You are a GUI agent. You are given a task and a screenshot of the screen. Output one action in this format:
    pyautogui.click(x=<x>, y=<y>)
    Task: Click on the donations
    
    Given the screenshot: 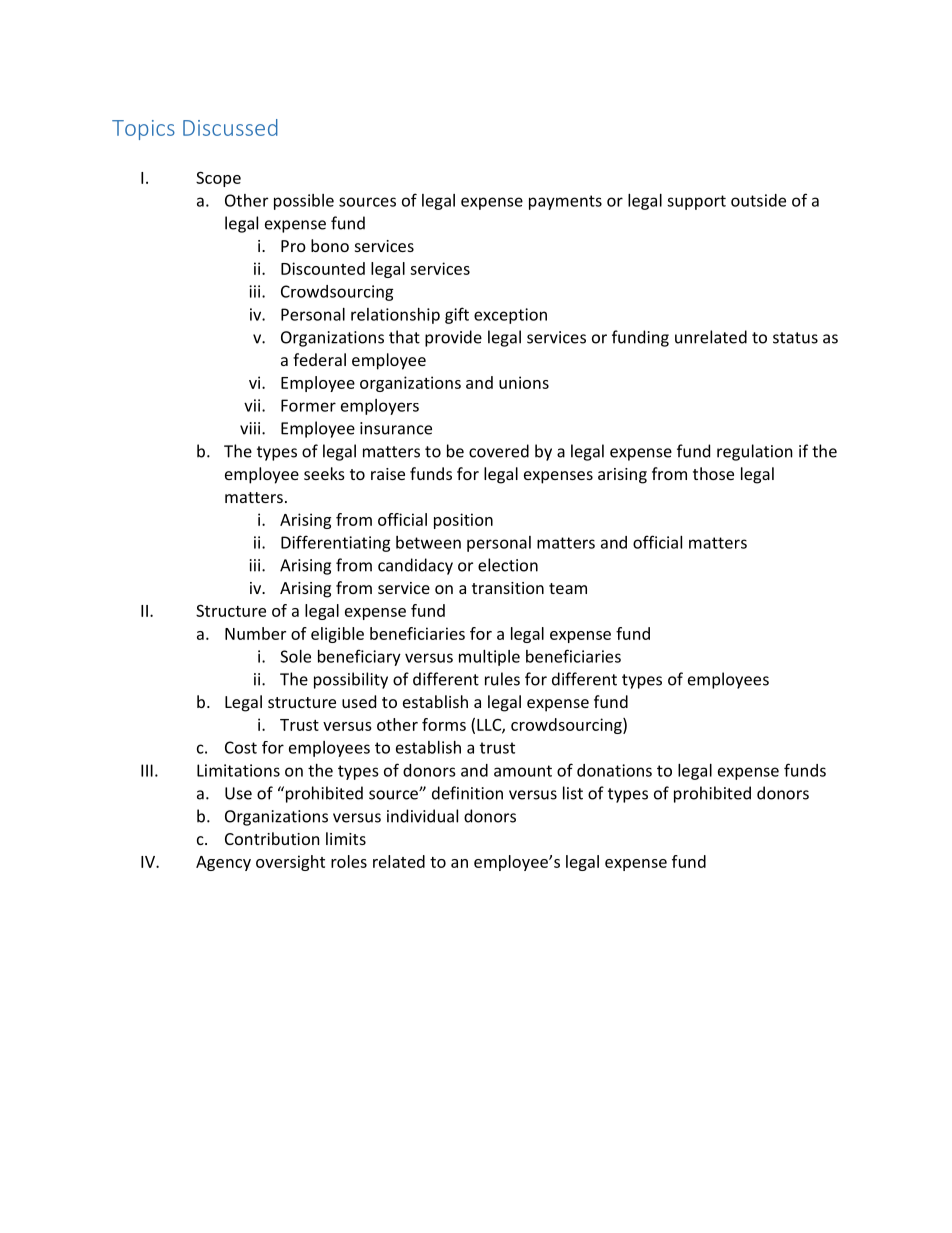 What is the action you would take?
    pyautogui.click(x=614, y=770)
